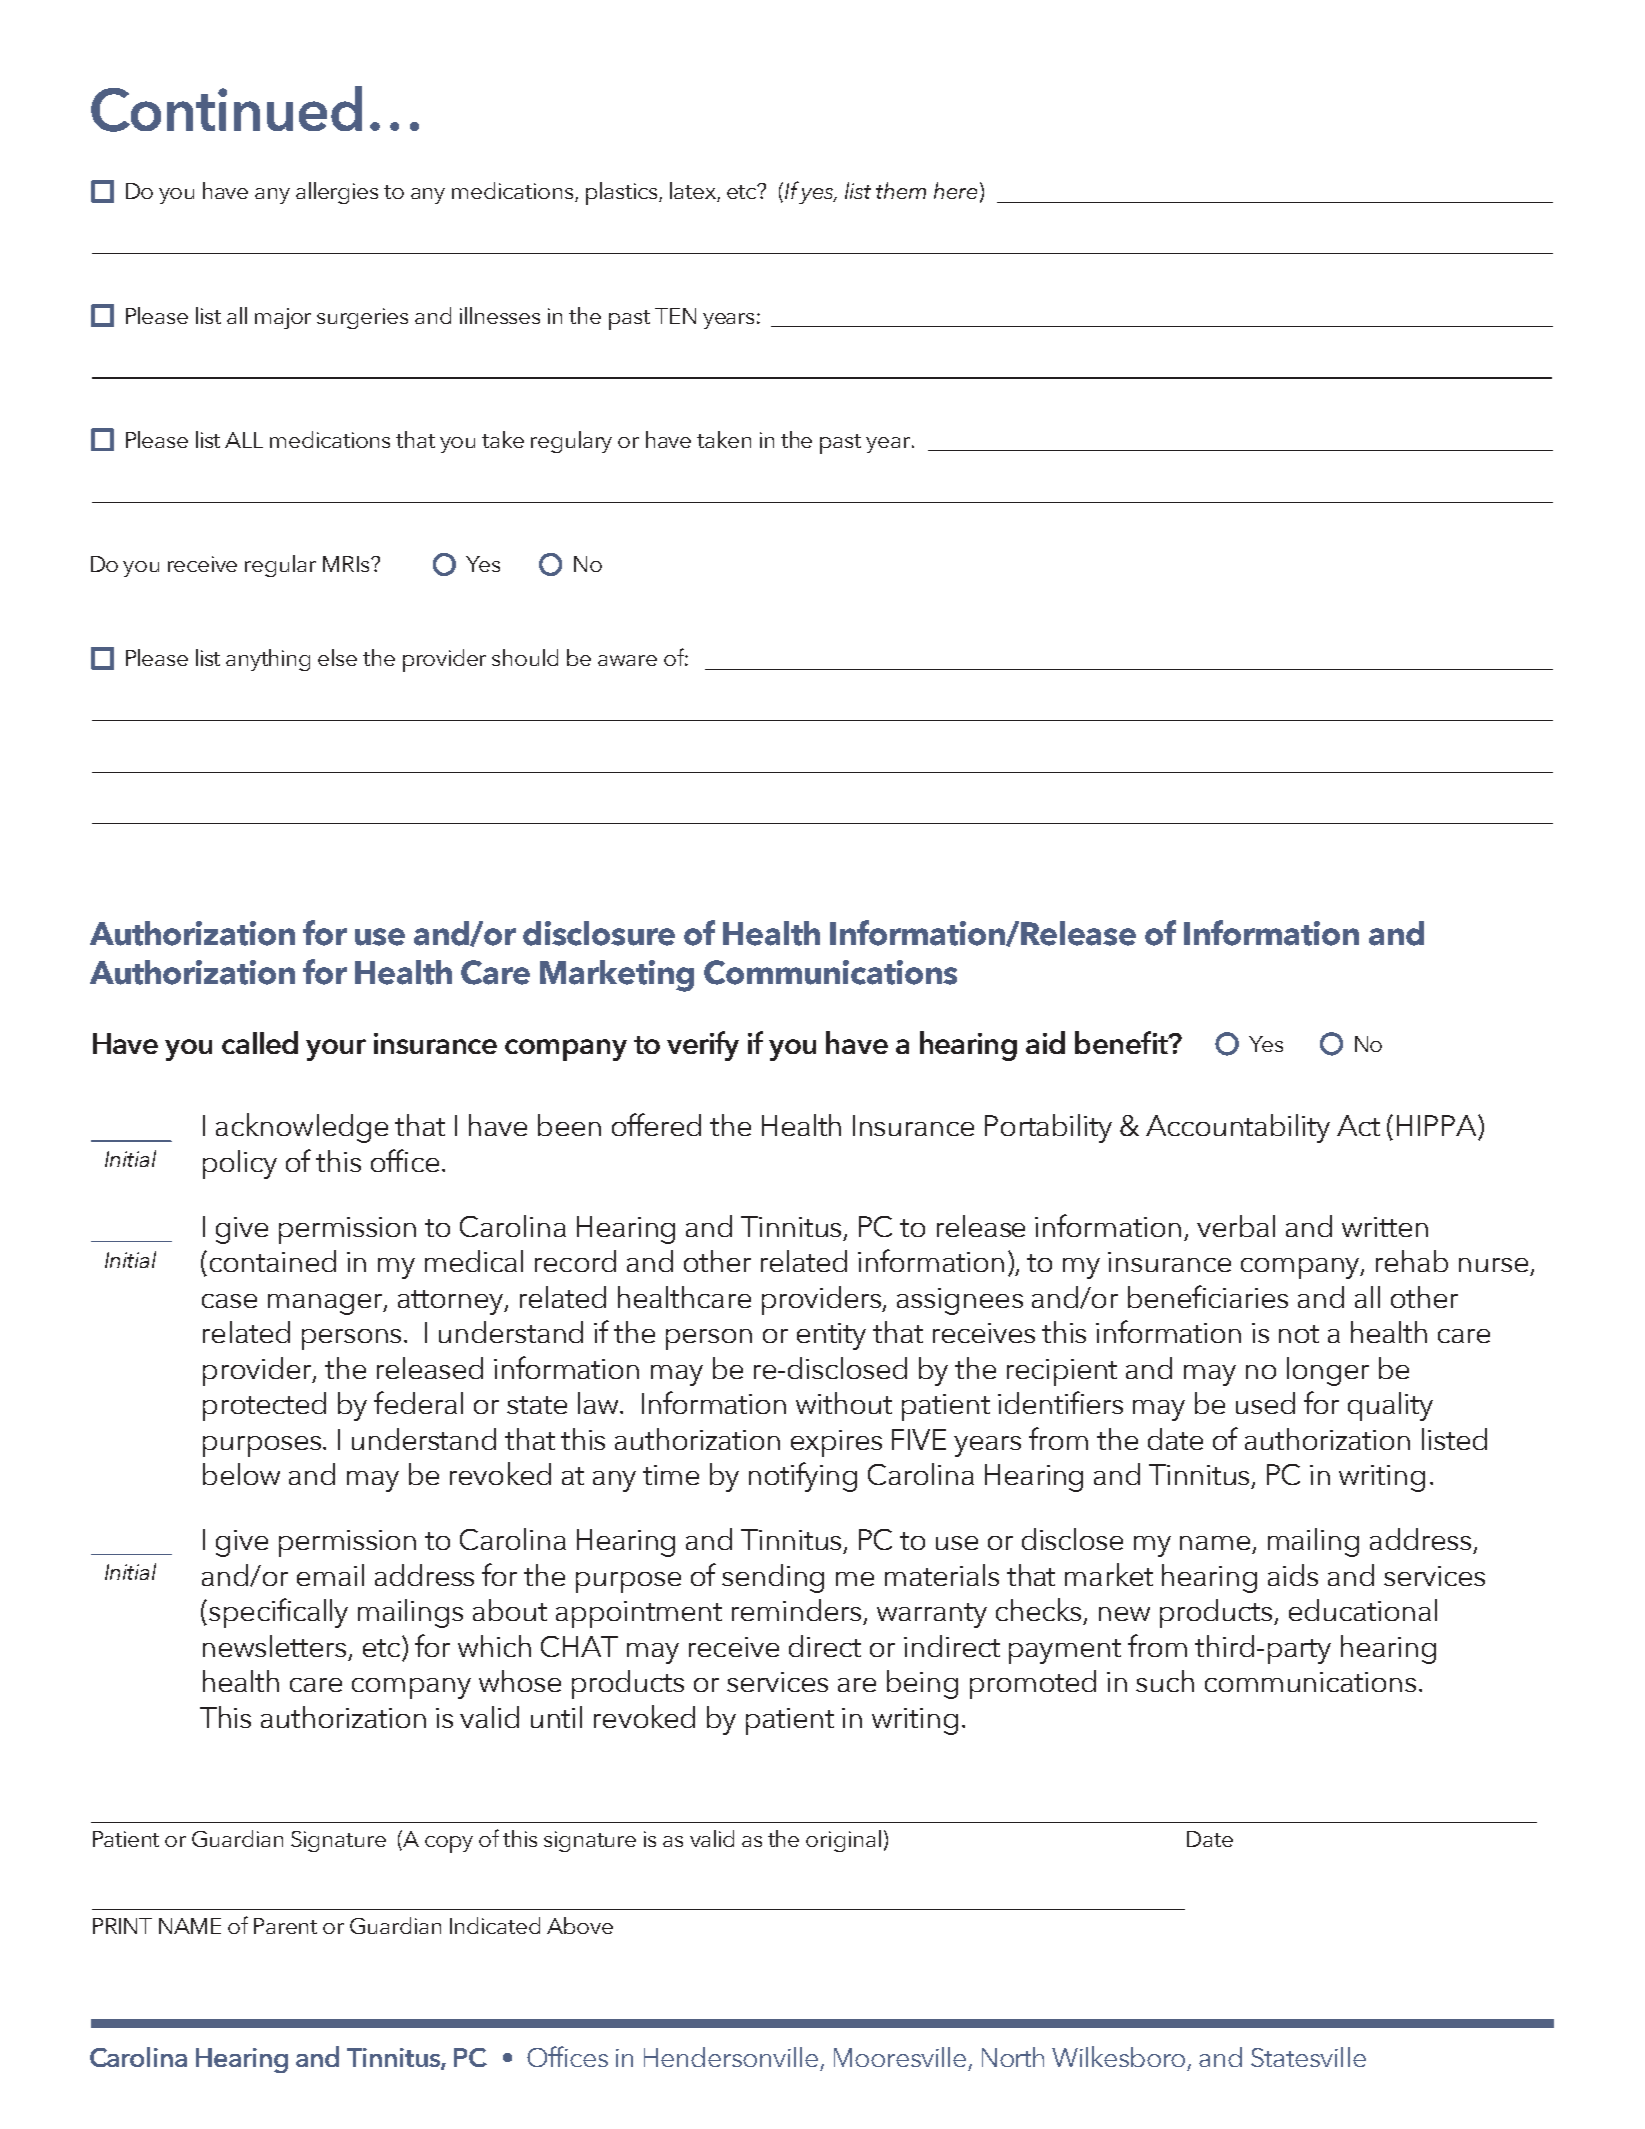  What do you see at coordinates (1358, 1125) in the image?
I see `Act` at bounding box center [1358, 1125].
